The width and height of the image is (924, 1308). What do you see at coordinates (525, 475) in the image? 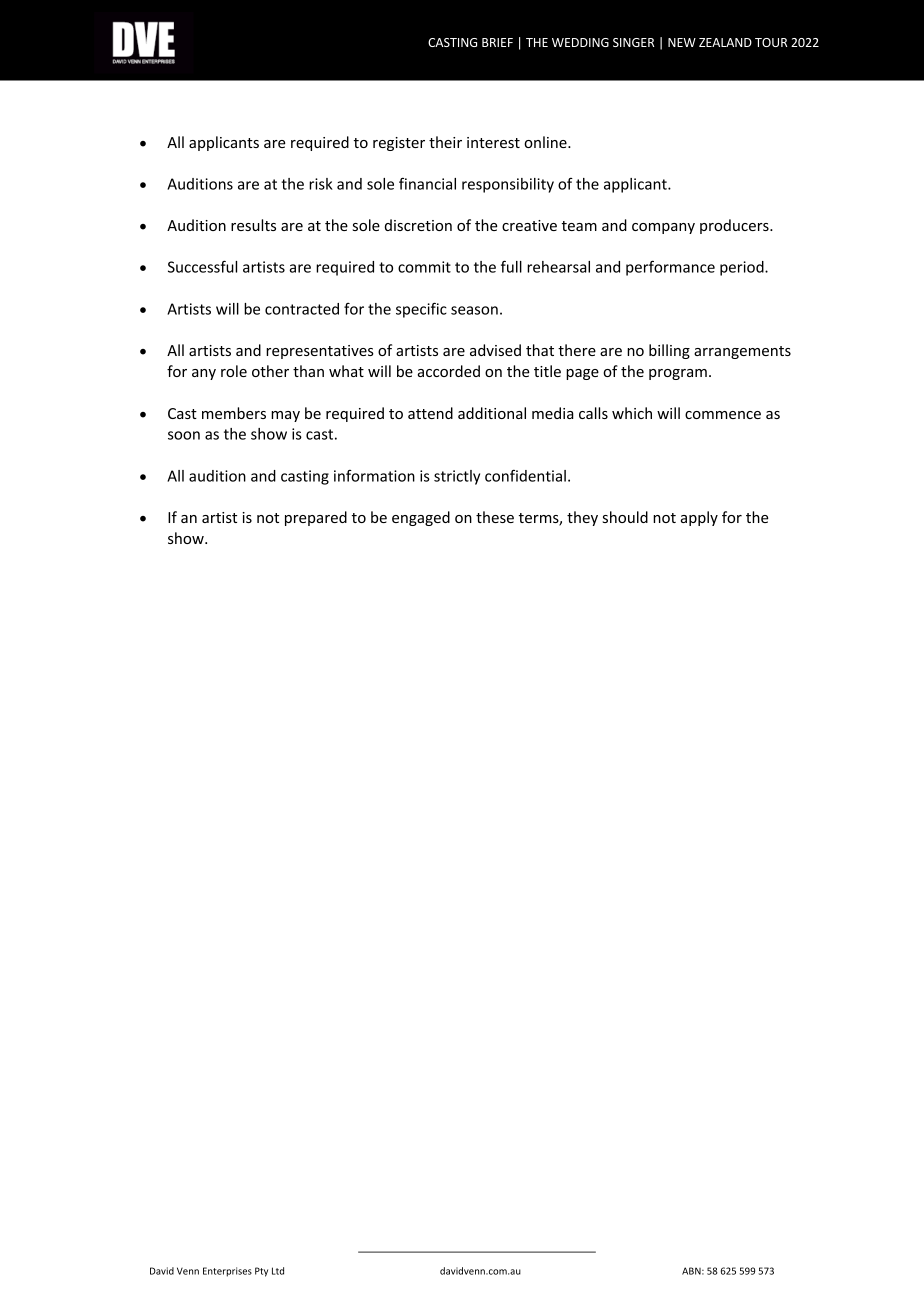
I see `confidential` at bounding box center [525, 475].
